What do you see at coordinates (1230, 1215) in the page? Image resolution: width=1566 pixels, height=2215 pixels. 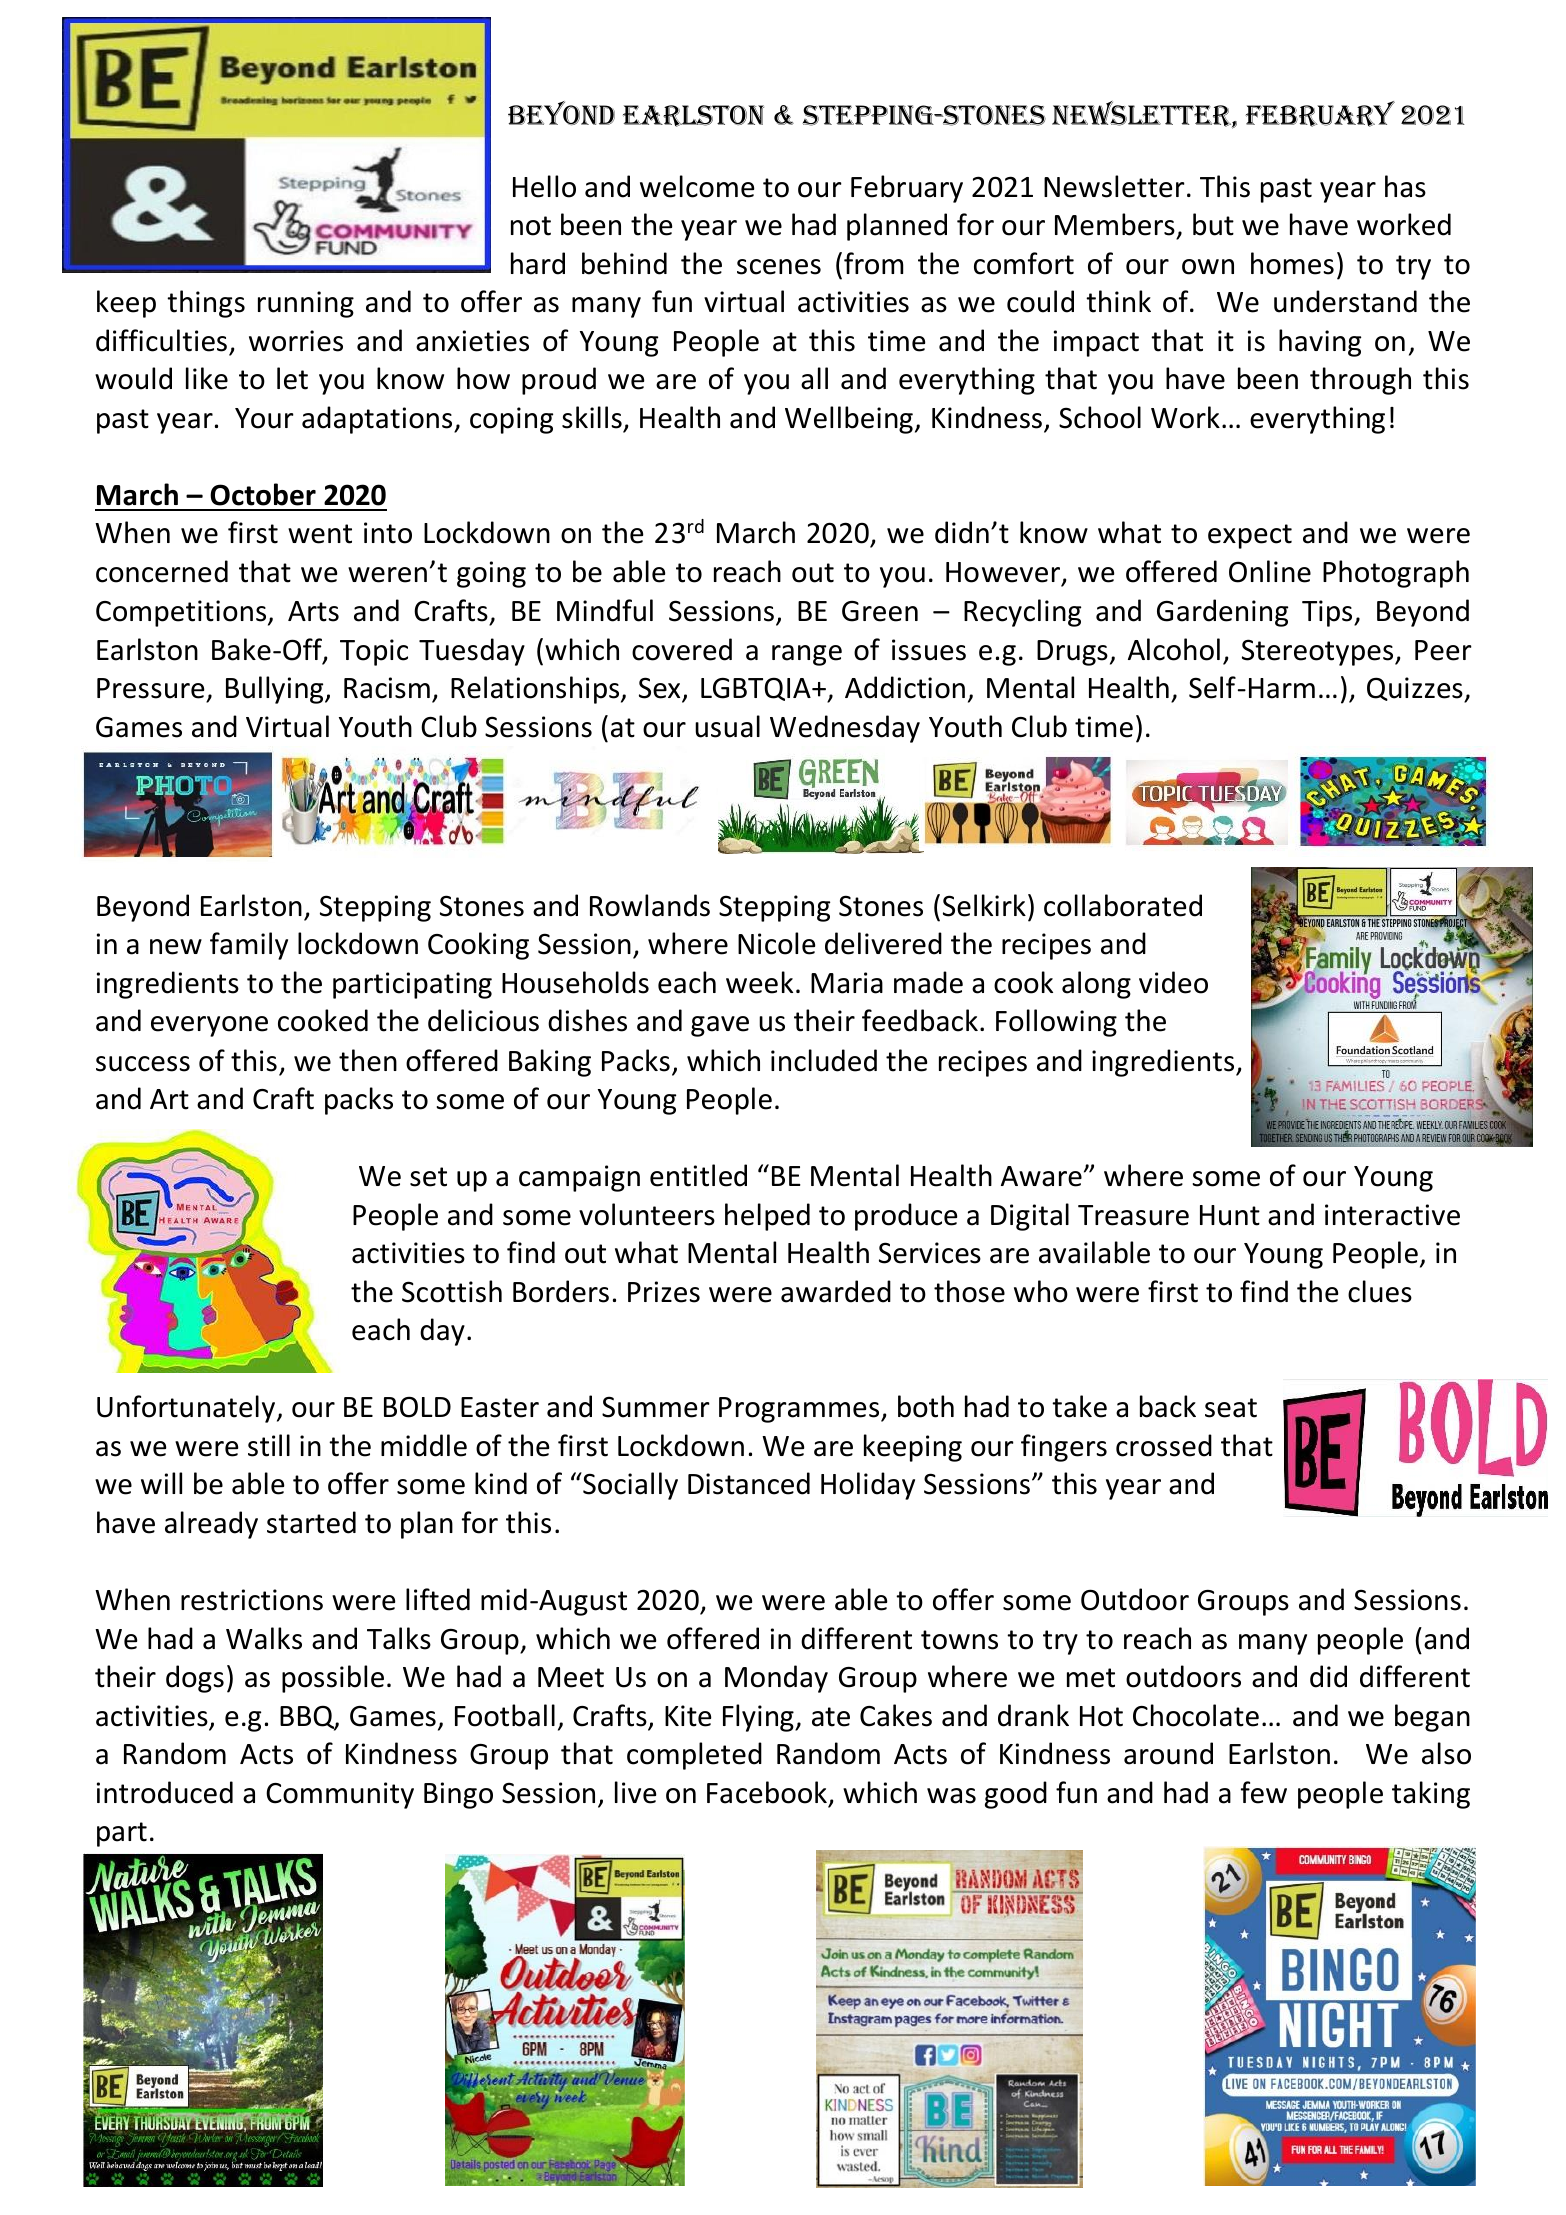 I see `Hunt` at bounding box center [1230, 1215].
